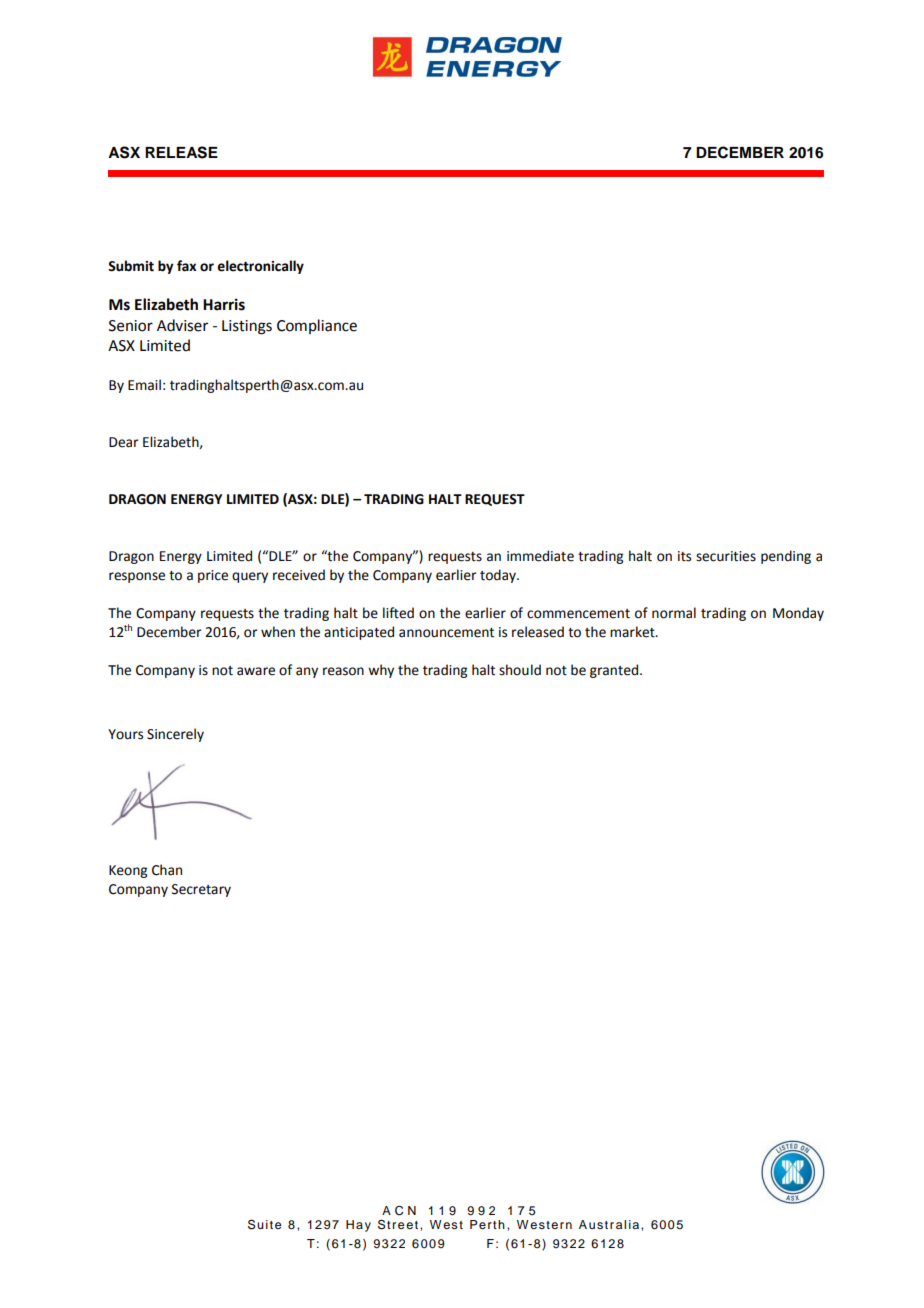 This document has width=924, height=1308. Describe the element at coordinates (499, 576) in the document. I see `today` at that location.
